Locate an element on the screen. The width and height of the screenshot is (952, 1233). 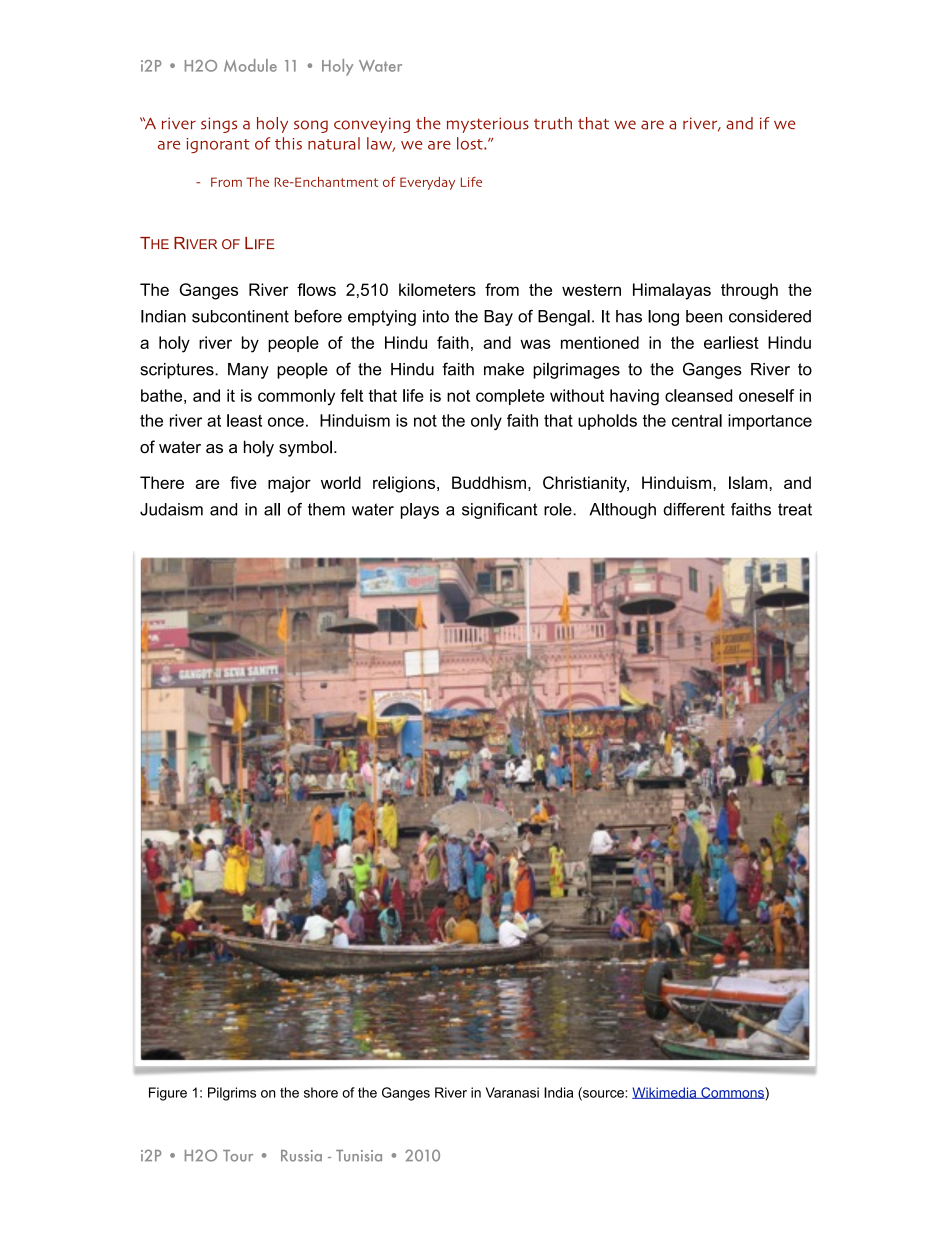
all is located at coordinates (272, 509).
